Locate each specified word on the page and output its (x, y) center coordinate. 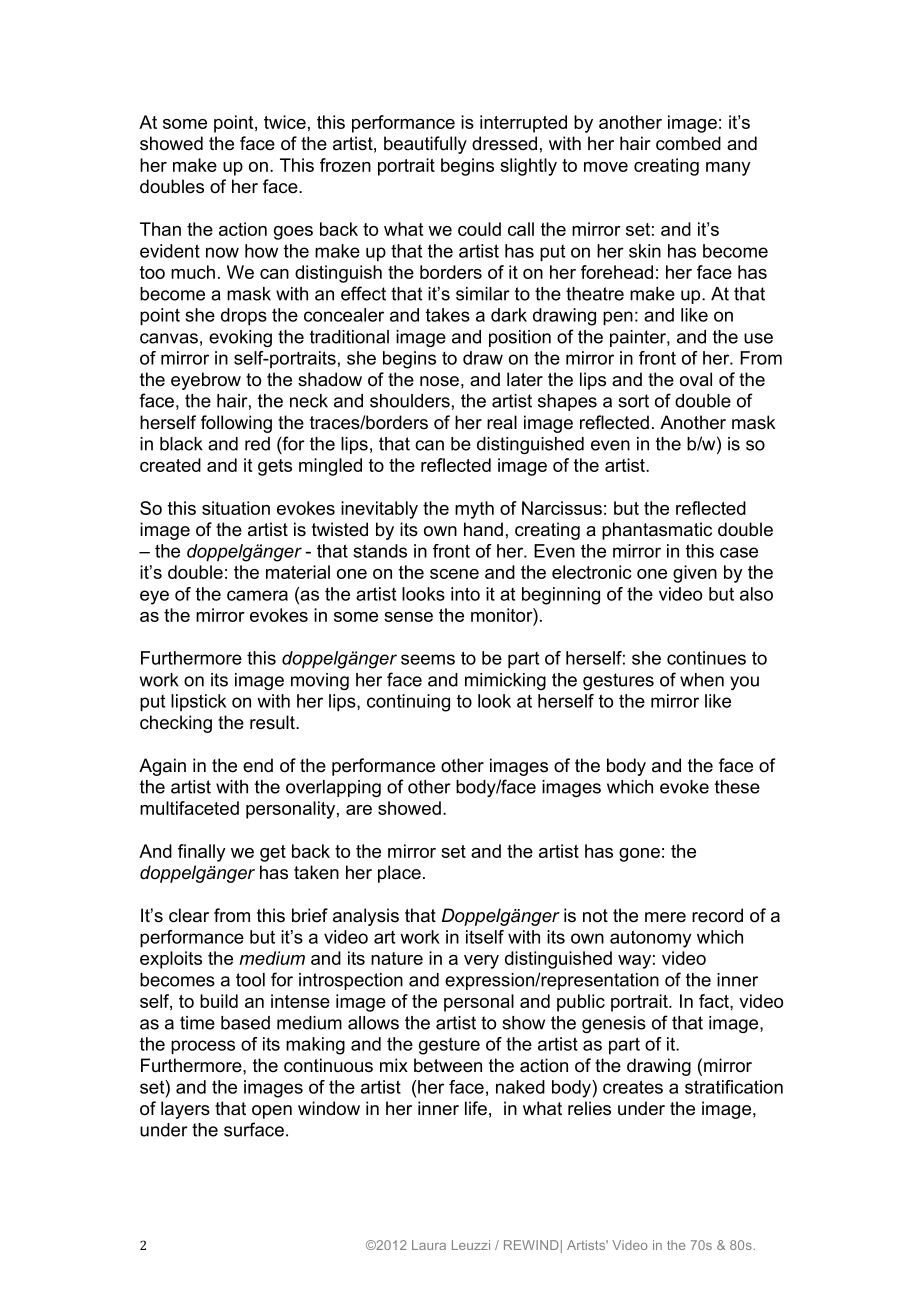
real (502, 422)
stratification (734, 1087)
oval (696, 379)
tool (250, 980)
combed (688, 143)
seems (428, 659)
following (236, 424)
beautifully (425, 145)
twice (285, 122)
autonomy (650, 939)
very (481, 962)
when (702, 680)
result (273, 722)
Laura (429, 1245)
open (272, 1112)
